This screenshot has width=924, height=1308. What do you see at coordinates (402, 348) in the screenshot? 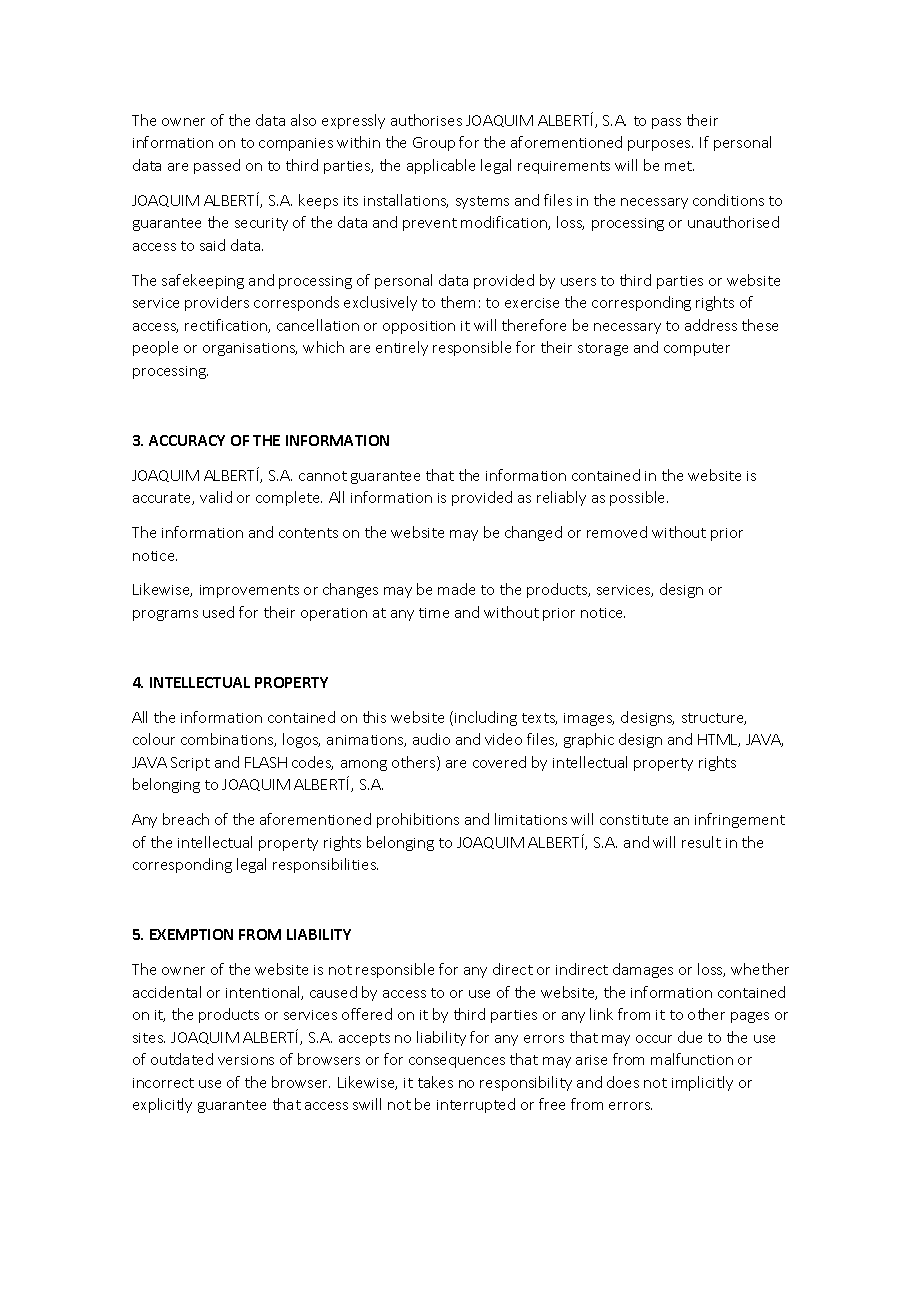
I see `entirely` at bounding box center [402, 348].
